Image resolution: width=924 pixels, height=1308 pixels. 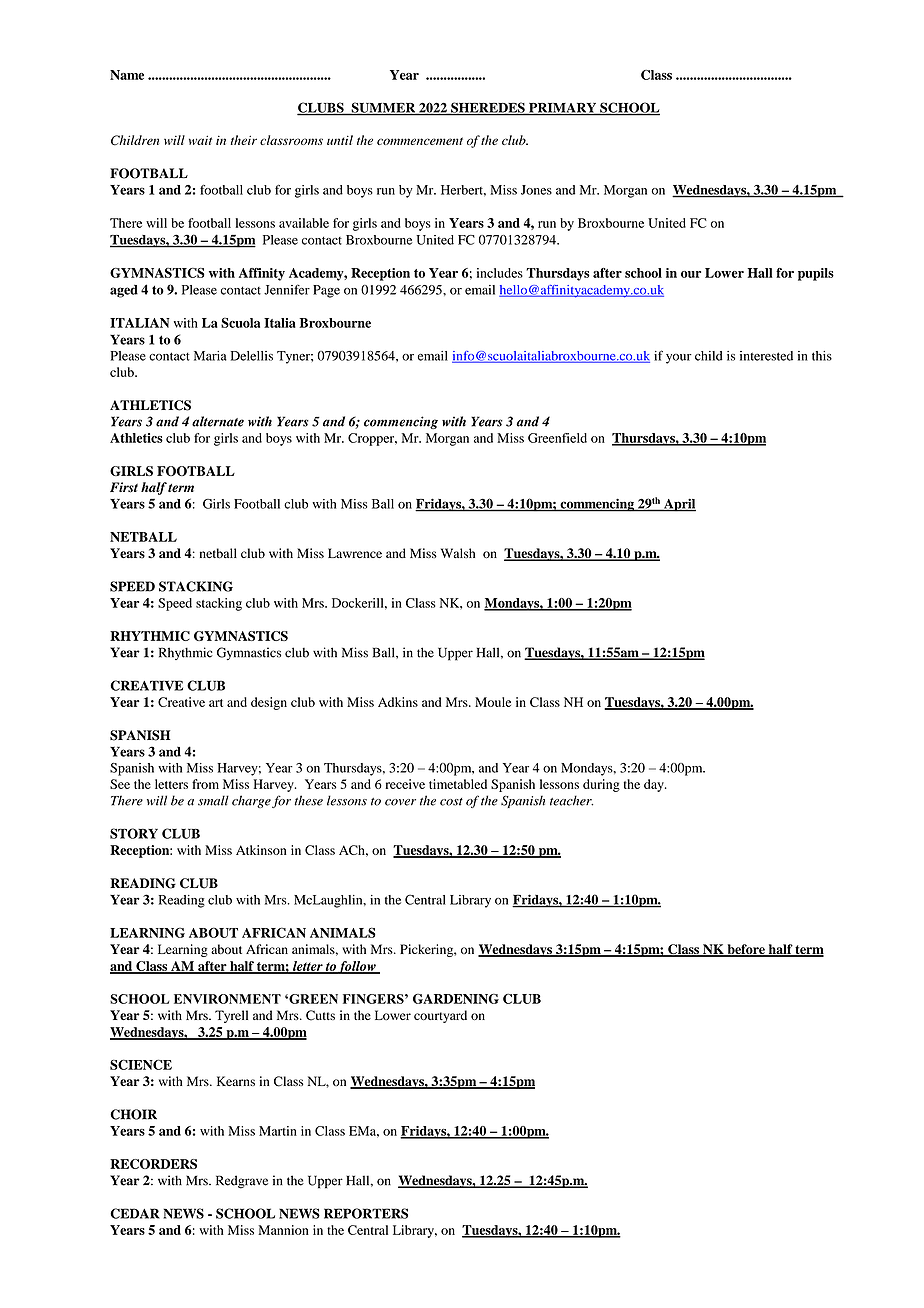 I want to click on before, so click(x=746, y=950).
